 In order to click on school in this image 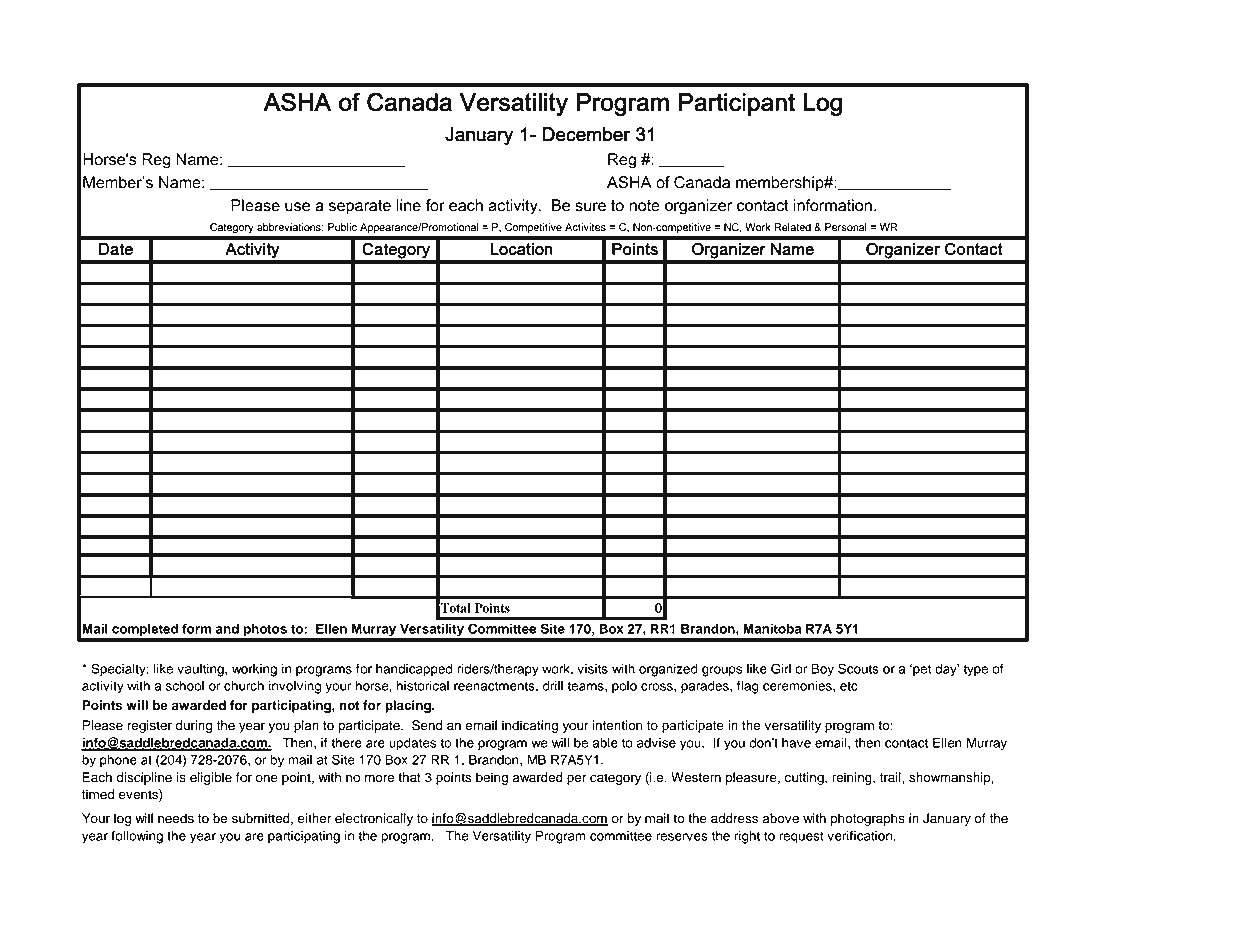, I will do `click(185, 686)`.
